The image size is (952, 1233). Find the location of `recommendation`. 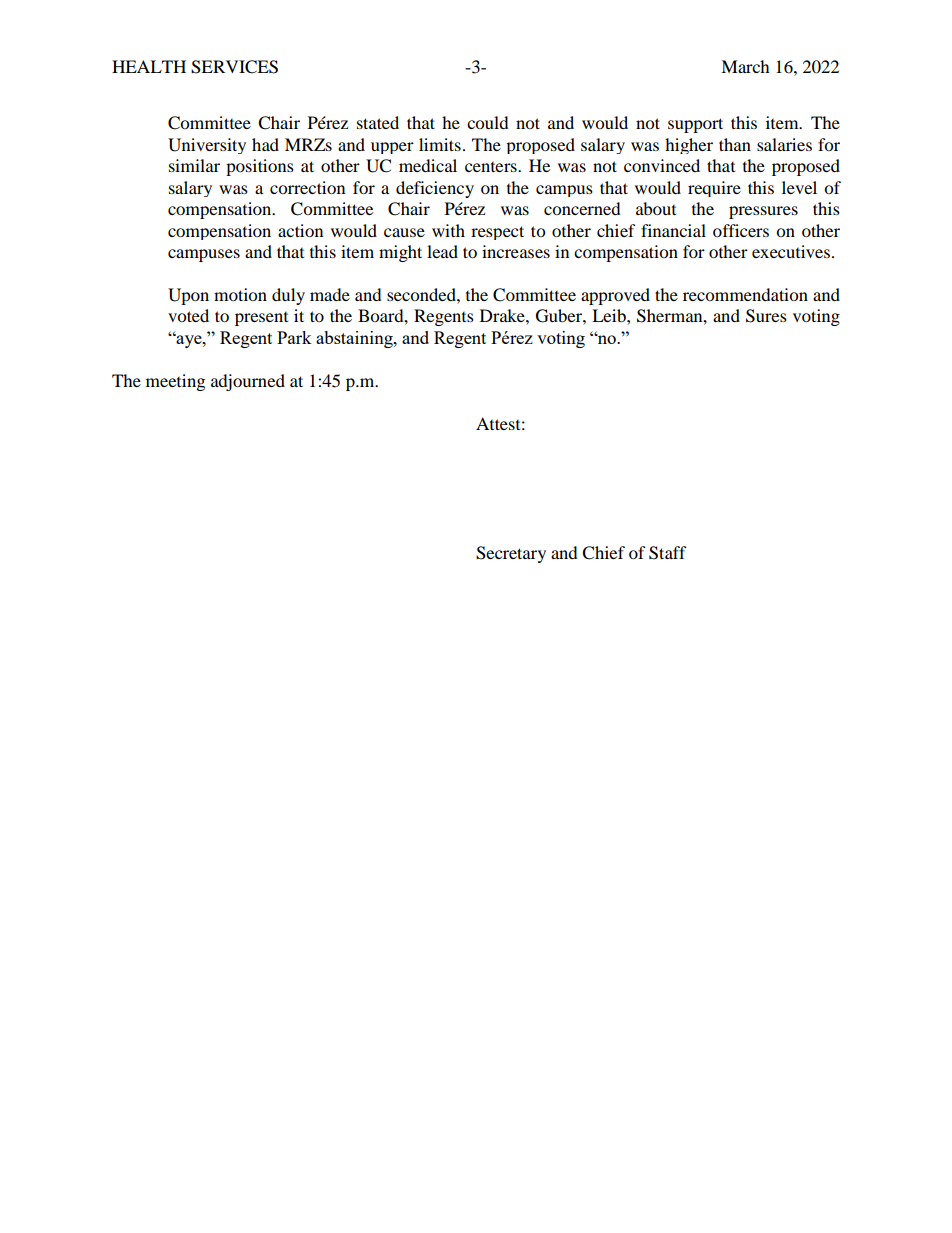

recommendation is located at coordinates (745, 294).
